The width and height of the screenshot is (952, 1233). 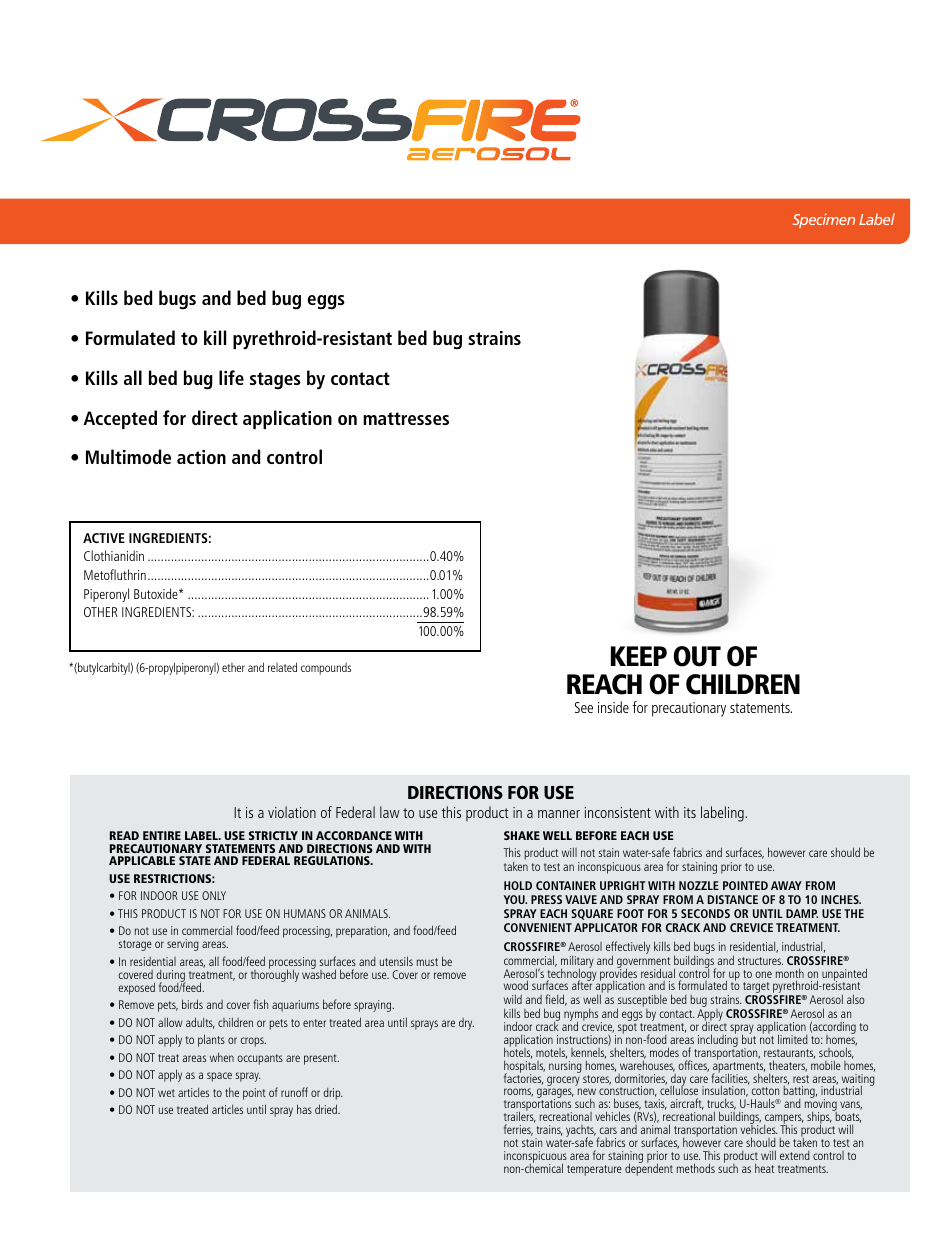 What do you see at coordinates (824, 220) in the screenshot?
I see `Specimen` at bounding box center [824, 220].
